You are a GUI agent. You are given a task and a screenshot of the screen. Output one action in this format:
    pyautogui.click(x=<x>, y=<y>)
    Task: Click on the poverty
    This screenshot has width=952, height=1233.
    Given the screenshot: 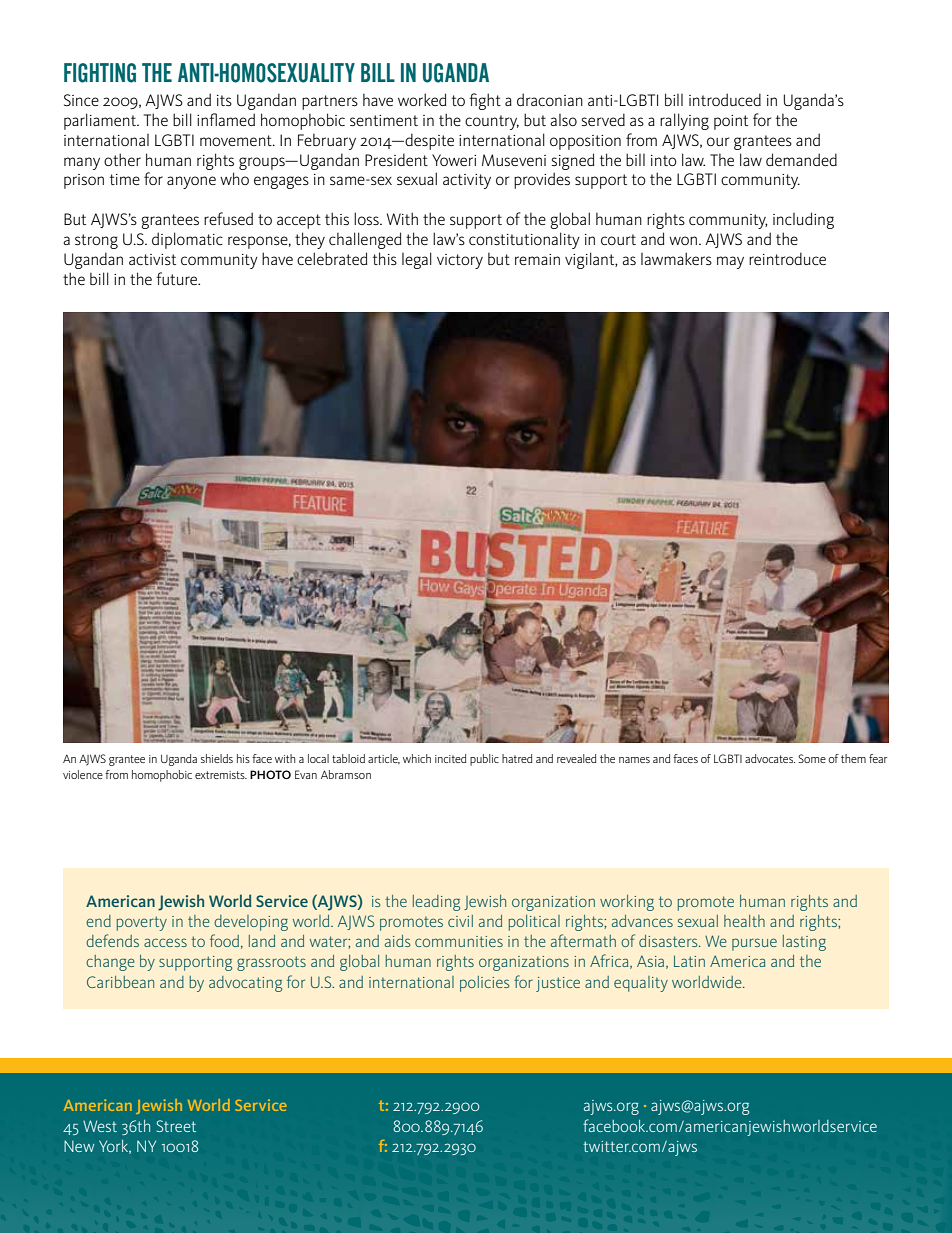 What is the action you would take?
    pyautogui.click(x=142, y=923)
